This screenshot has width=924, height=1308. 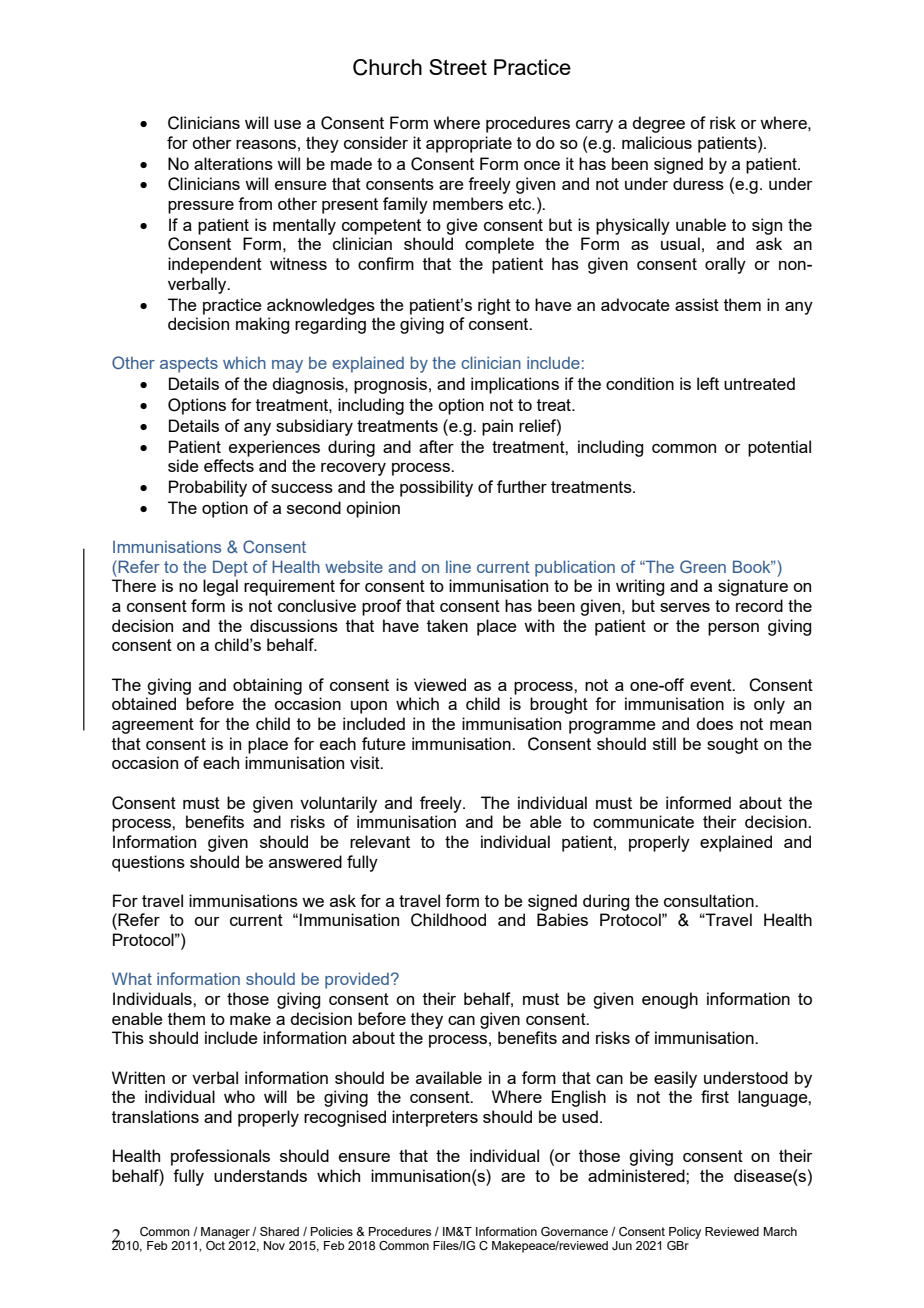 I want to click on Probability, so click(x=208, y=488).
